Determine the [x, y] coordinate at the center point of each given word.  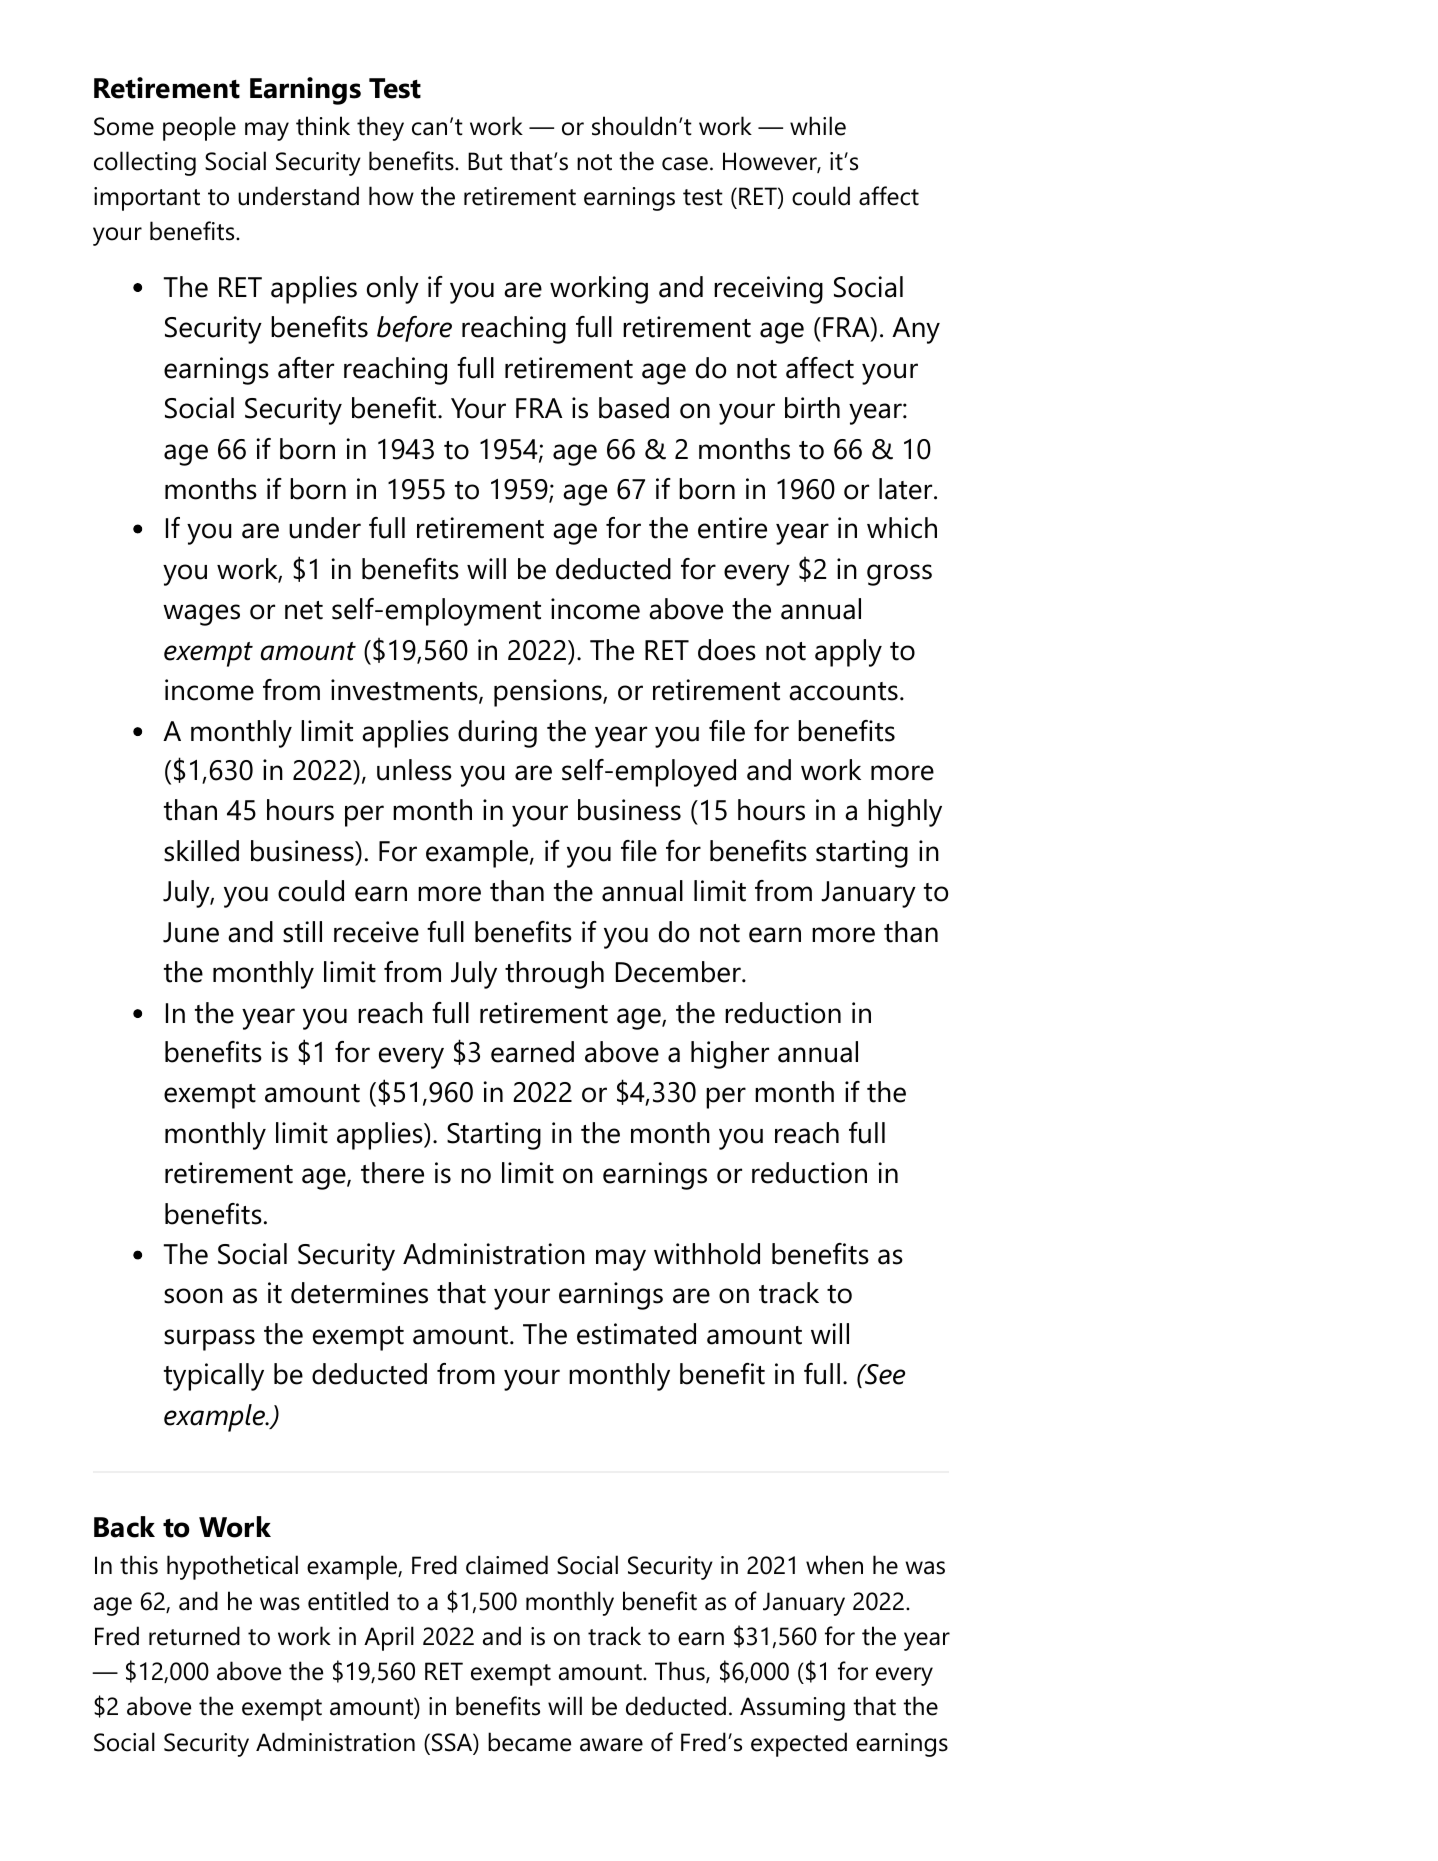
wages [201, 615]
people [199, 128]
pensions [549, 693]
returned [194, 1636]
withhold [707, 1254]
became [529, 1742]
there [392, 1173]
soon [193, 1296]
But [485, 161]
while [818, 126]
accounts [843, 691]
